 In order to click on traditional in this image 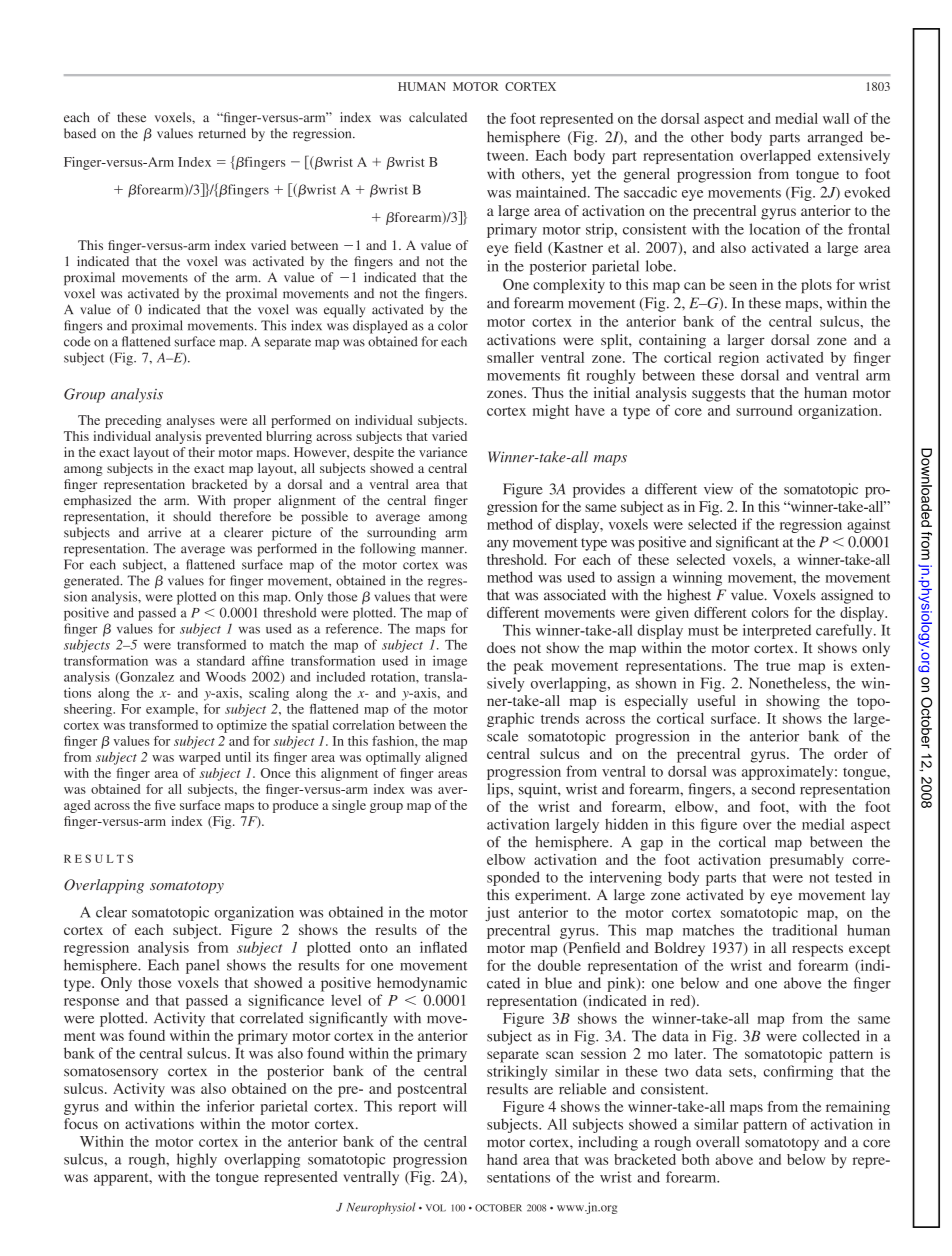, I will do `click(804, 930)`.
